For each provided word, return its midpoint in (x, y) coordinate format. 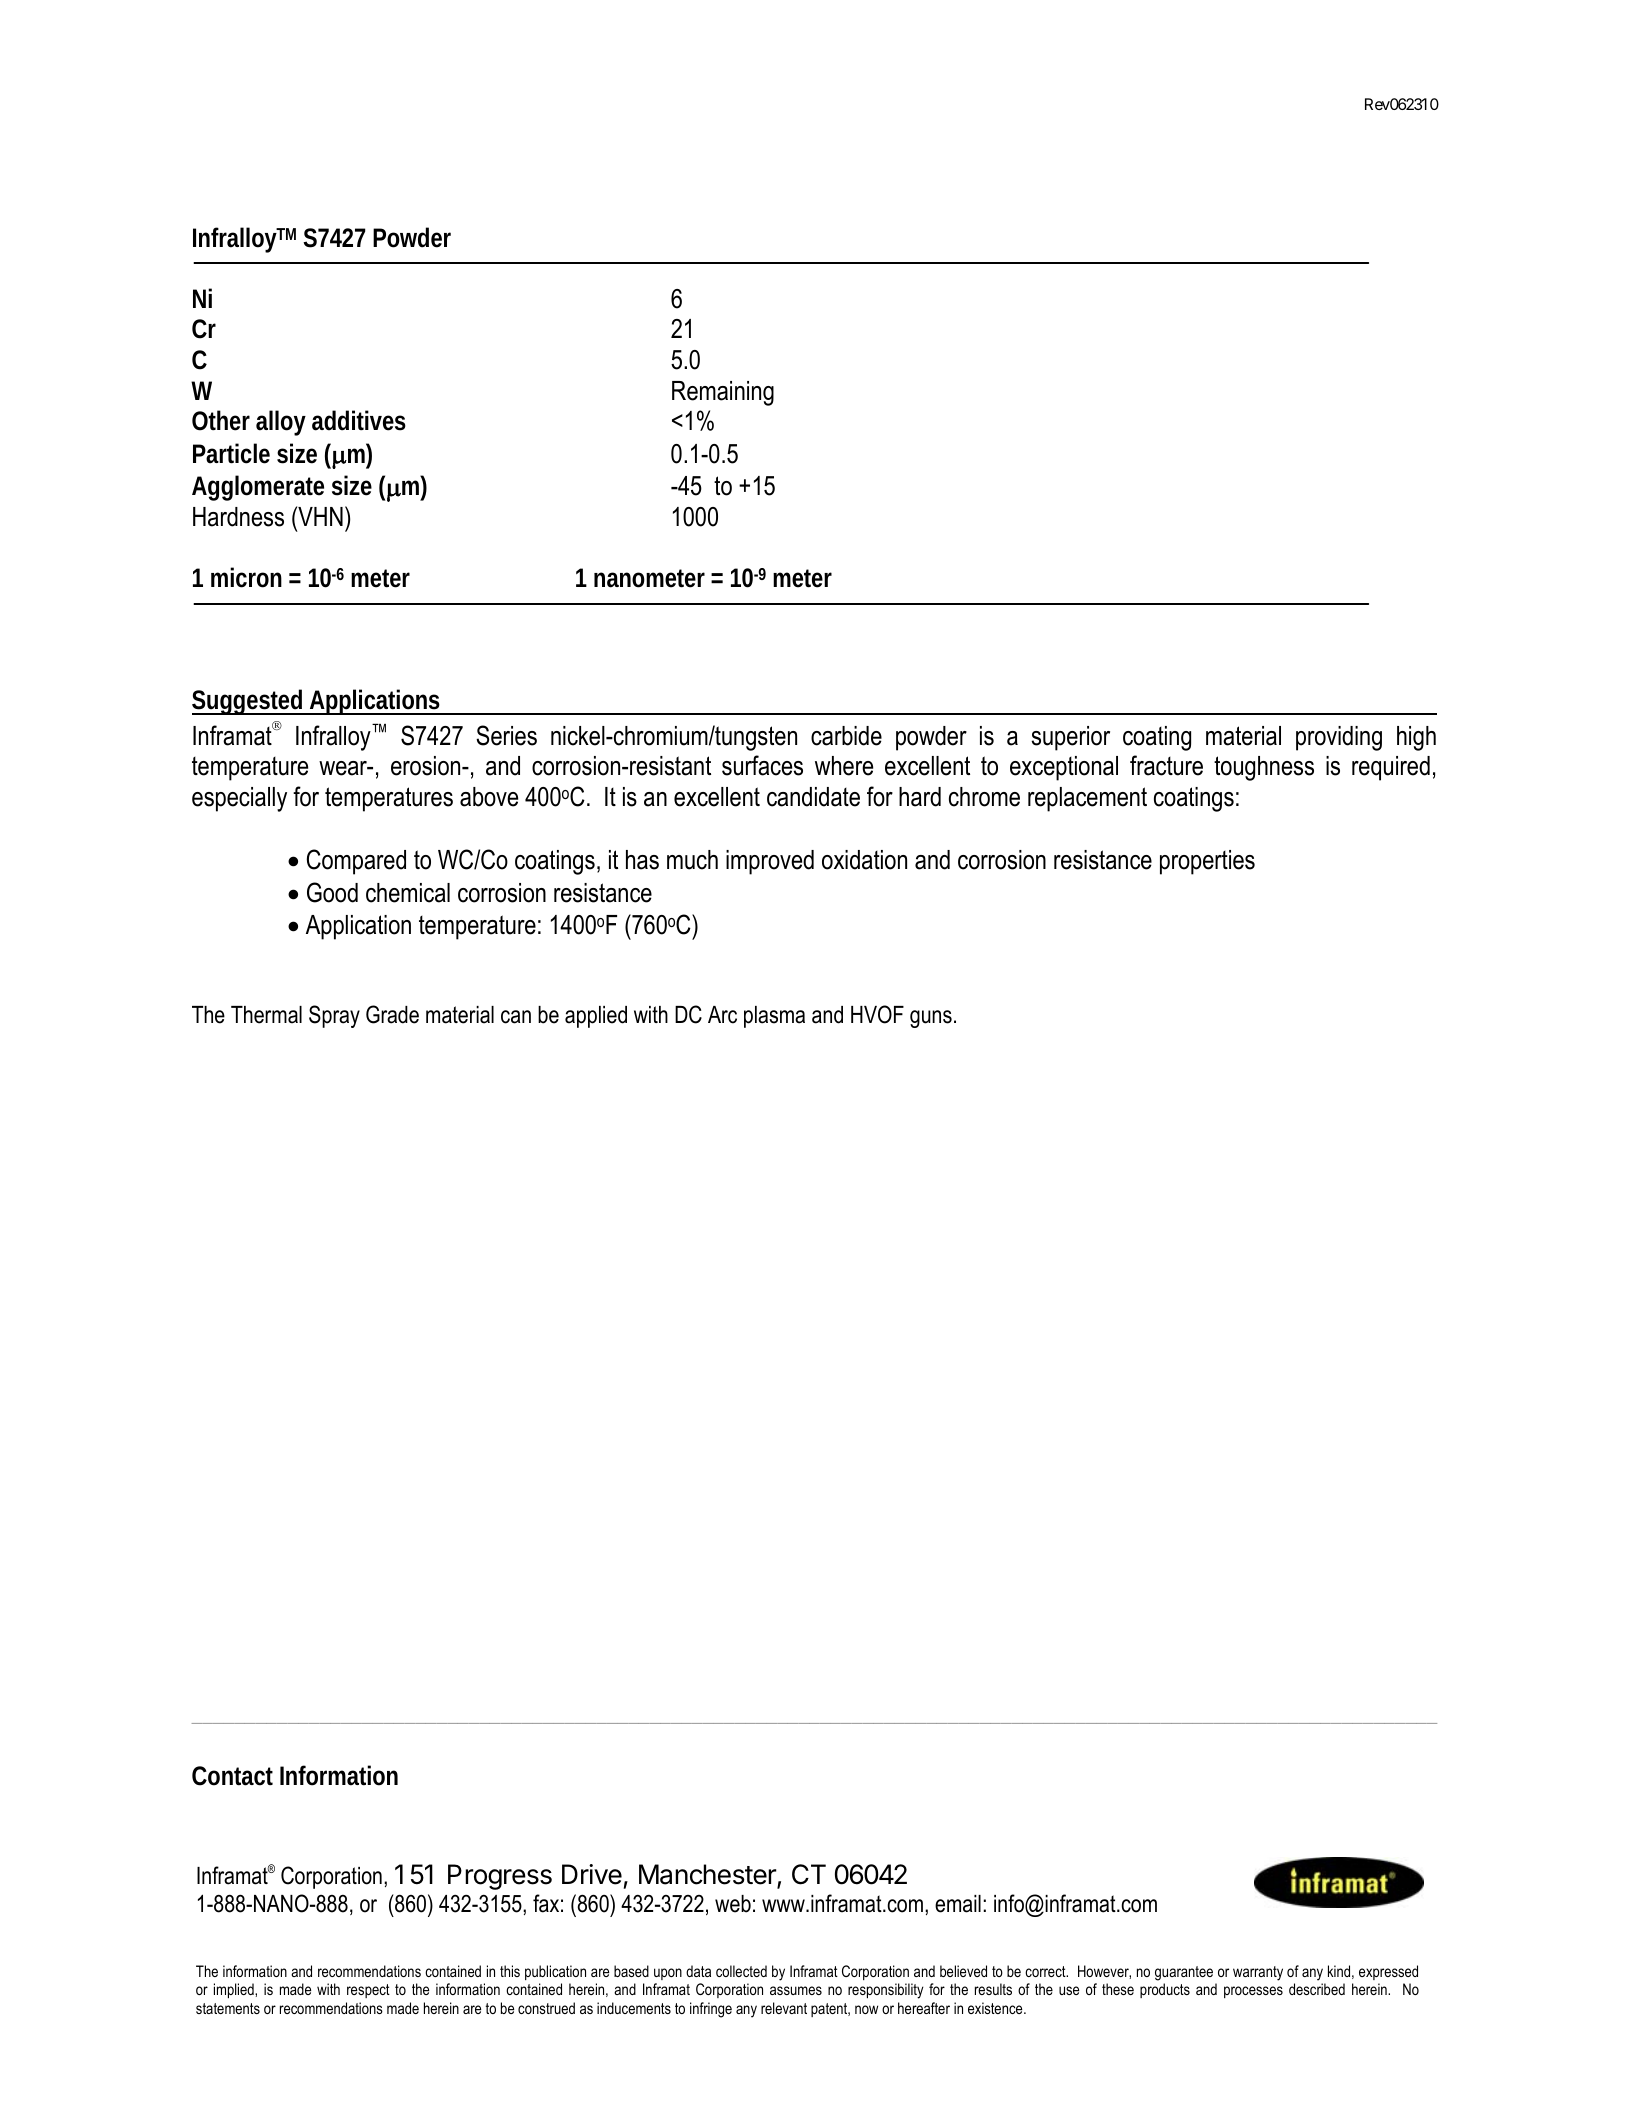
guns (931, 1019)
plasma (774, 1017)
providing (1339, 738)
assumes (796, 1990)
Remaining (723, 393)
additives (359, 420)
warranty (1258, 1973)
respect (368, 1991)
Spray (334, 1016)
